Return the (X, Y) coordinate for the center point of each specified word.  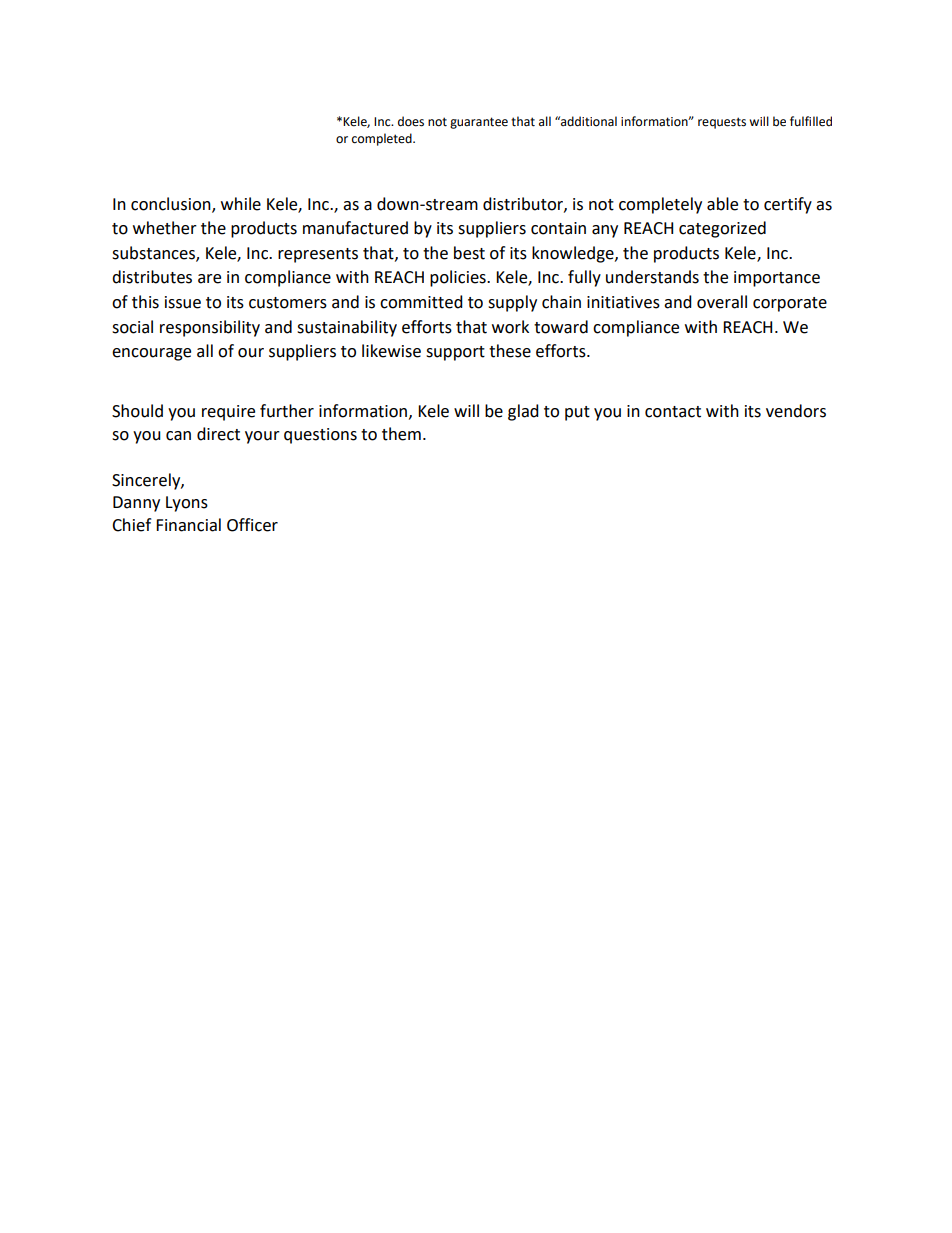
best (469, 253)
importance (777, 279)
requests (722, 123)
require (228, 413)
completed (383, 139)
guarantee (479, 123)
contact (673, 412)
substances (154, 254)
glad (523, 412)
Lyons (187, 504)
